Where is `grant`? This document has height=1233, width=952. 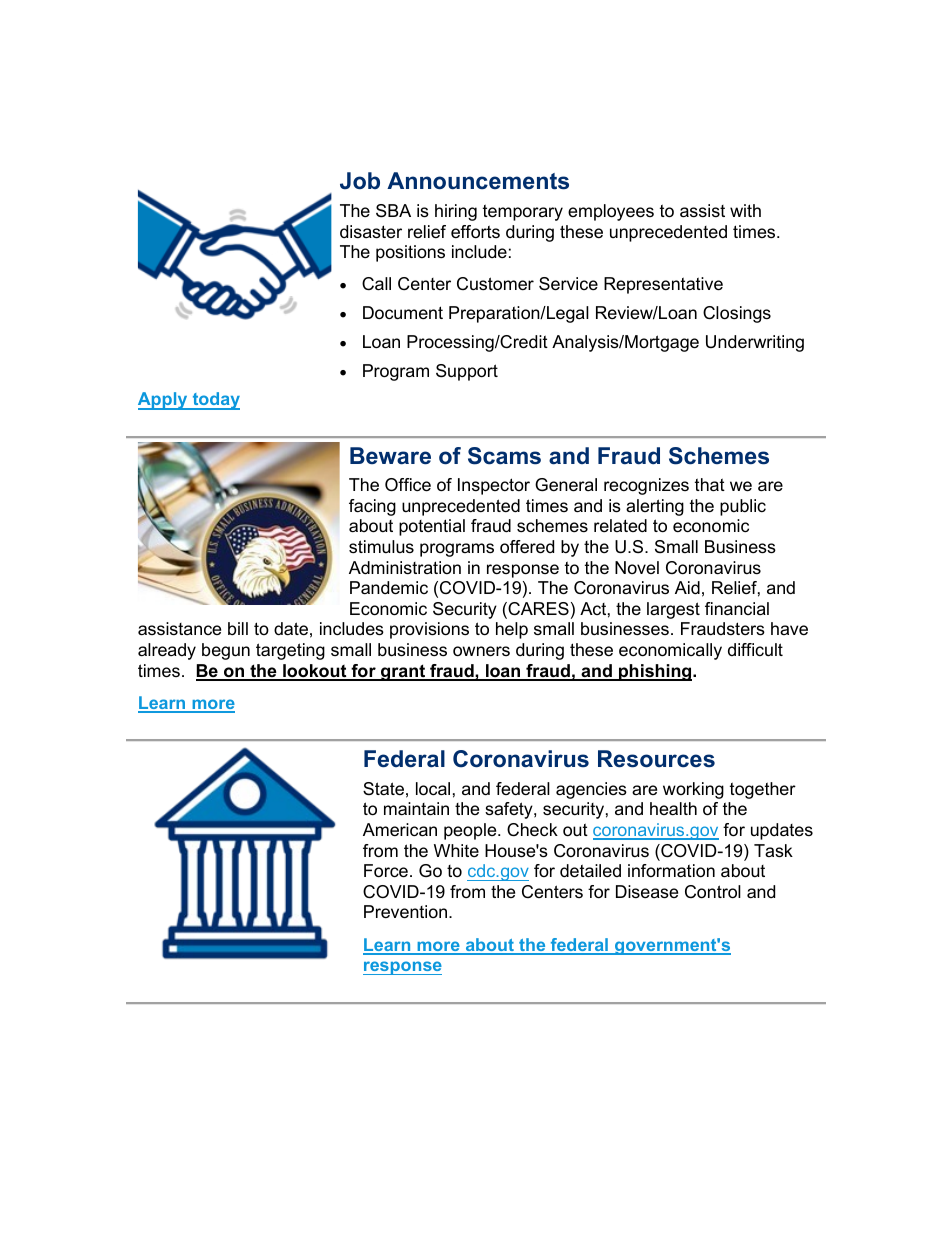 grant is located at coordinates (403, 672).
